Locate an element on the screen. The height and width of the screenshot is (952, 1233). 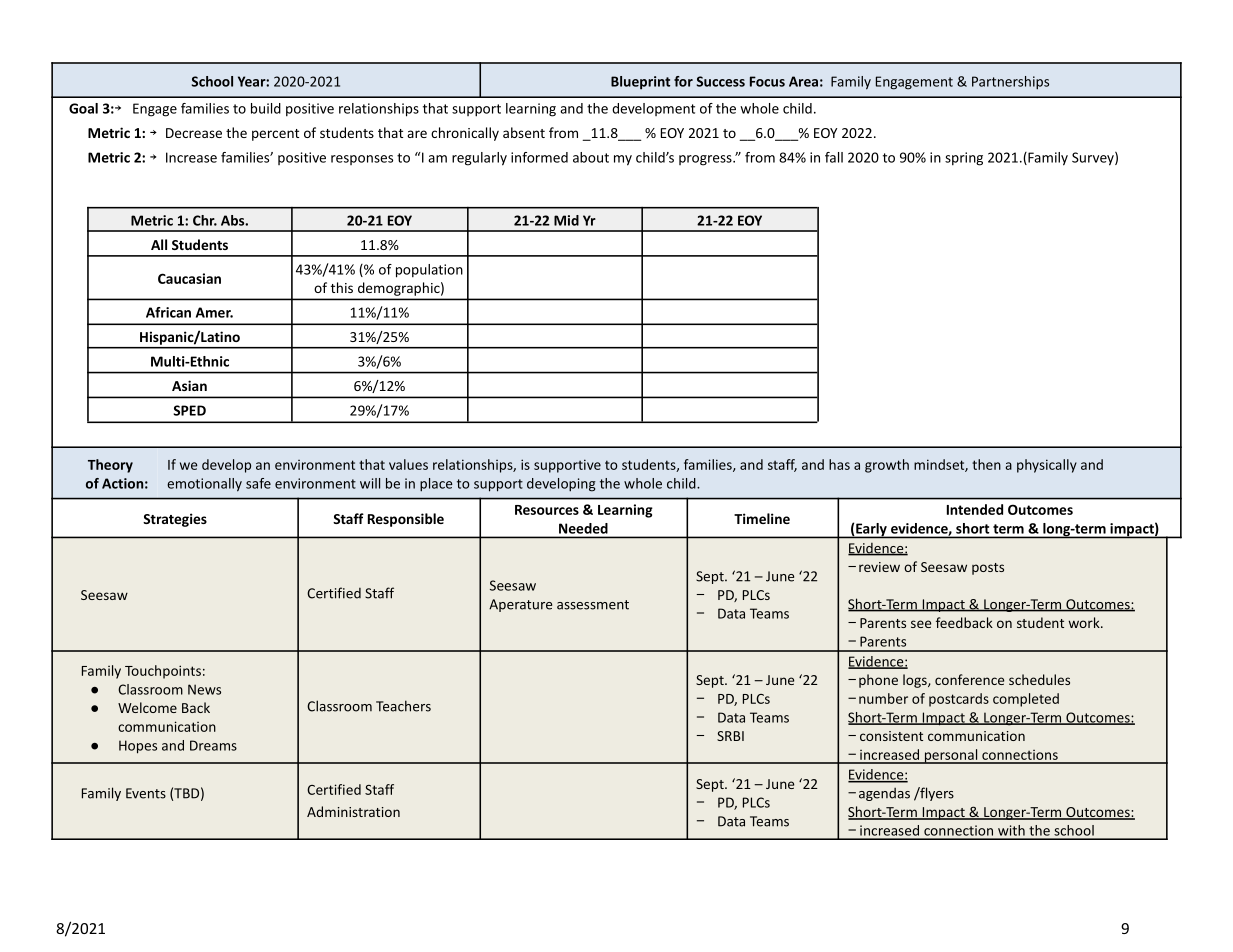
build is located at coordinates (266, 108).
